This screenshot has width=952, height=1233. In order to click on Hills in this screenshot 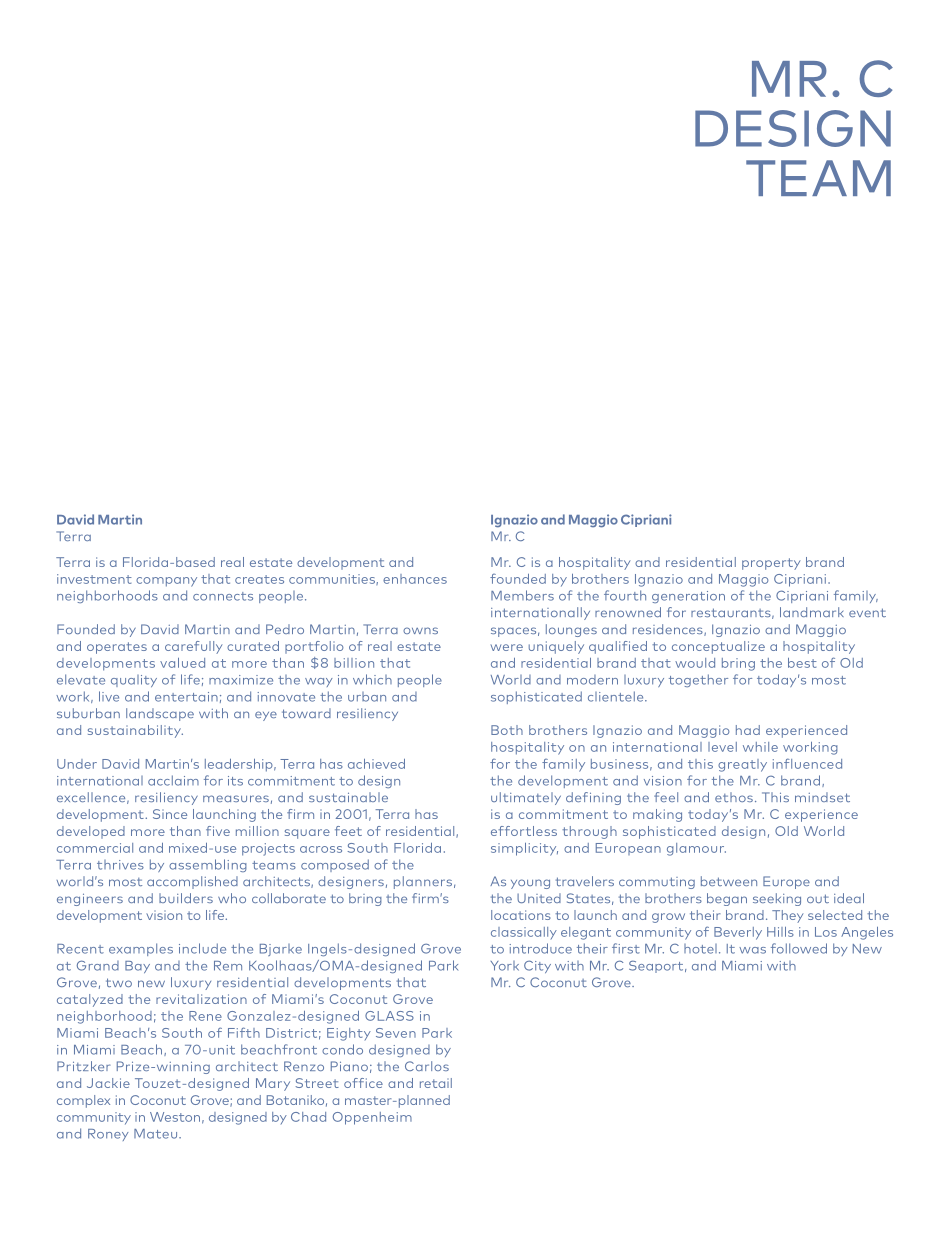, I will do `click(780, 932)`.
